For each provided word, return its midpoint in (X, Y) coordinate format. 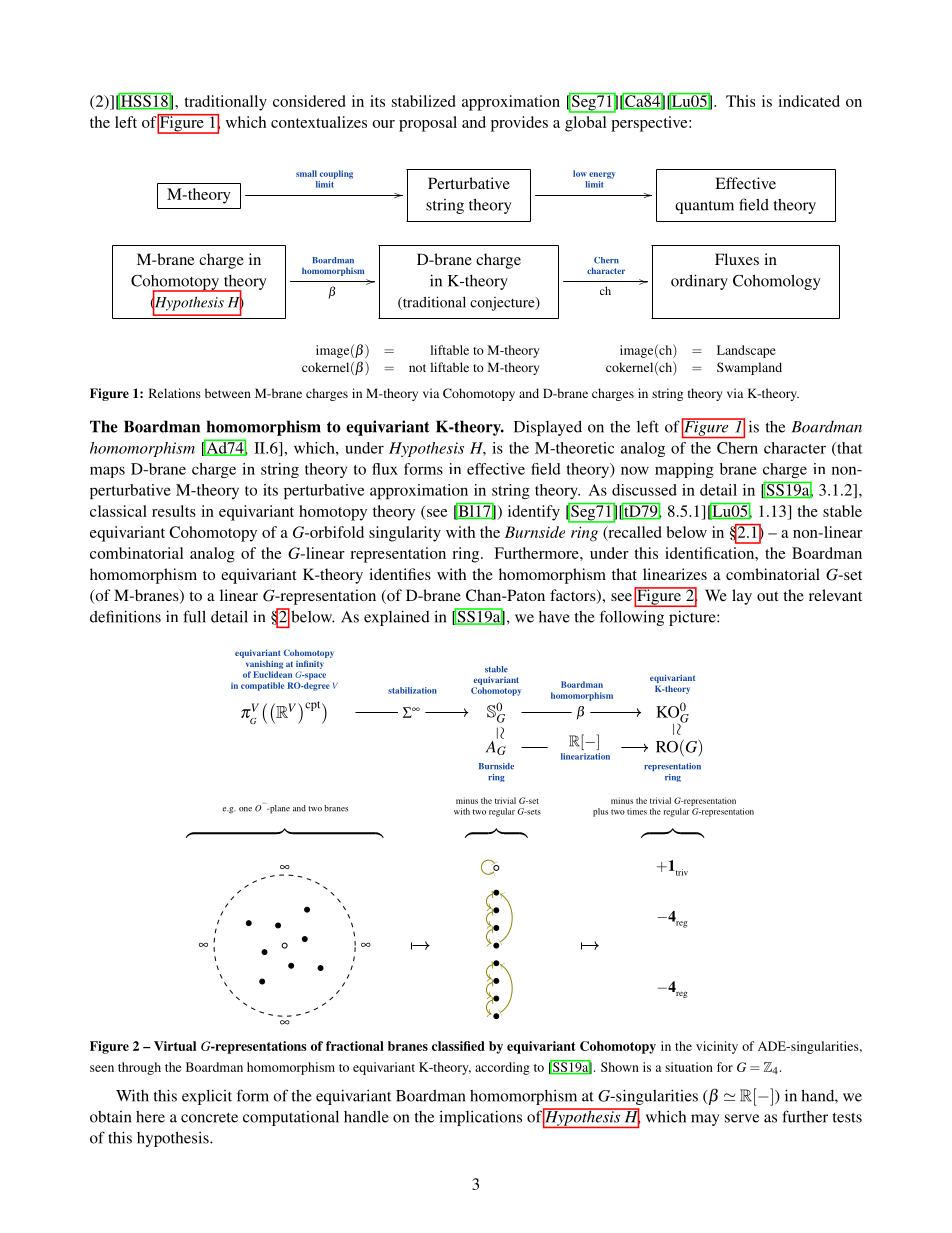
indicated (809, 101)
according (502, 1068)
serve (742, 1118)
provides (519, 124)
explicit (207, 1097)
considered (309, 101)
